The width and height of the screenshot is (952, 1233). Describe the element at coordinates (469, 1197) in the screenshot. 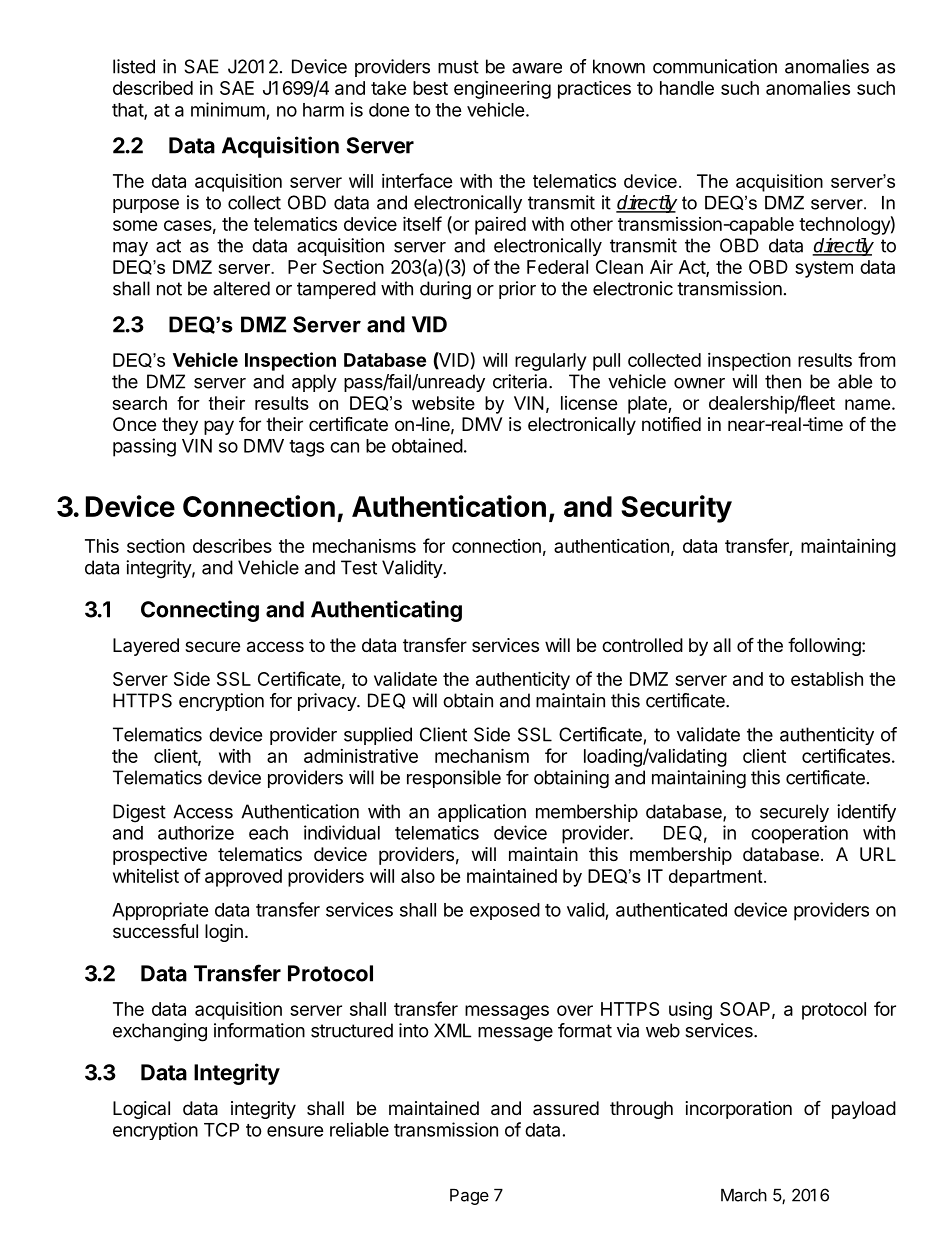

I see `Page` at that location.
